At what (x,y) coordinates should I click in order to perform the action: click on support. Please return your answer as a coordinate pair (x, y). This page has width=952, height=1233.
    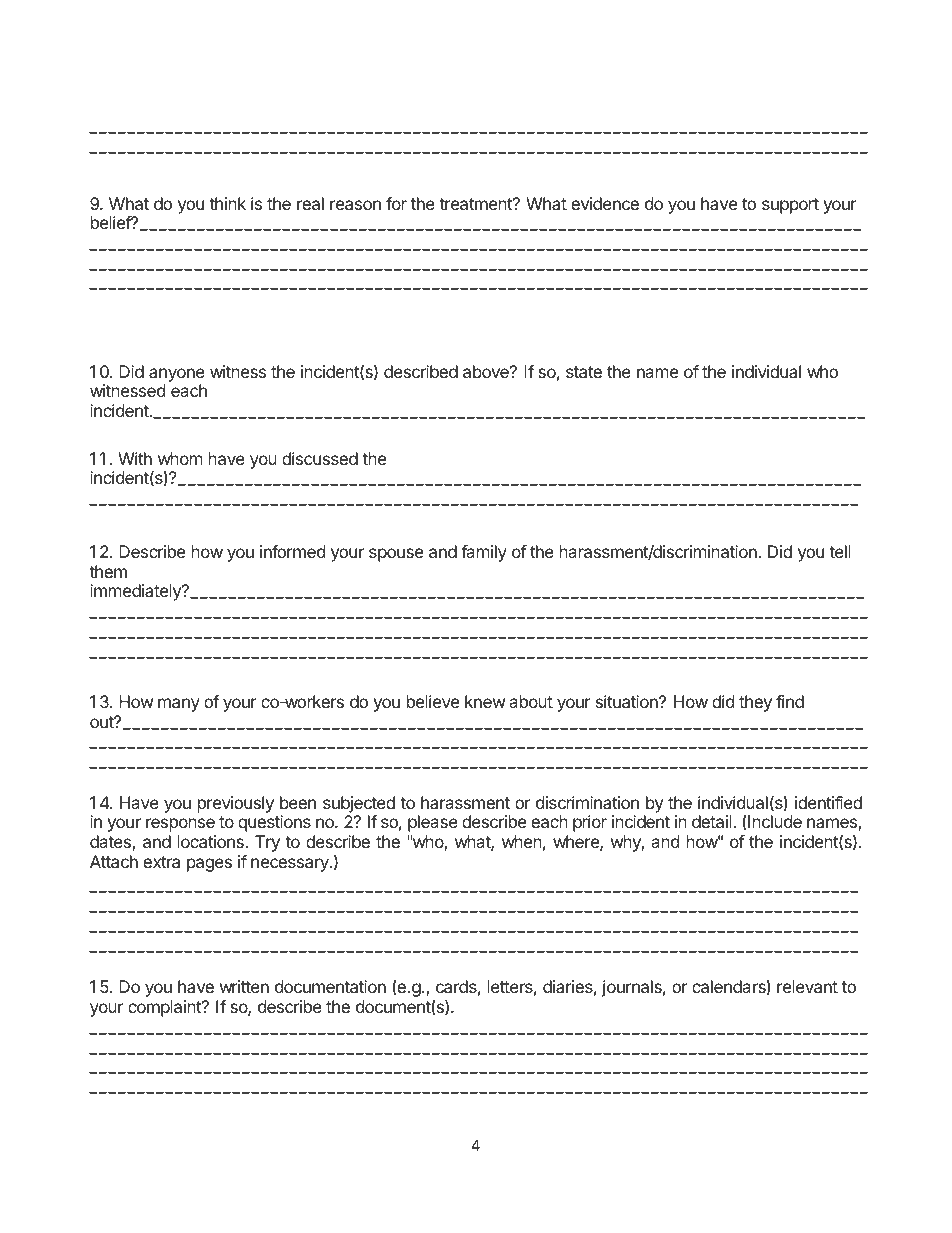
    Looking at the image, I should click on (790, 206).
